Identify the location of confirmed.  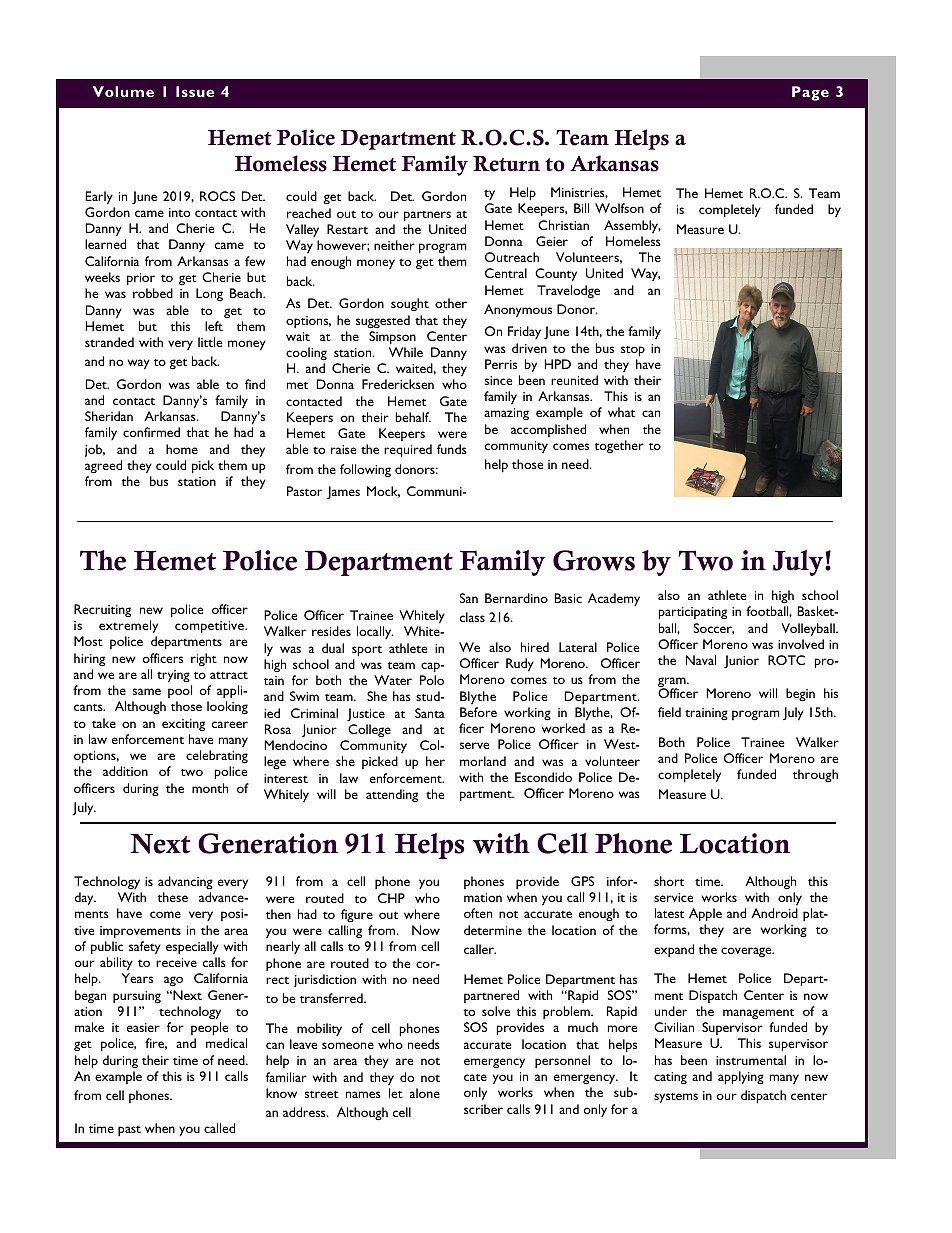
(151, 432).
